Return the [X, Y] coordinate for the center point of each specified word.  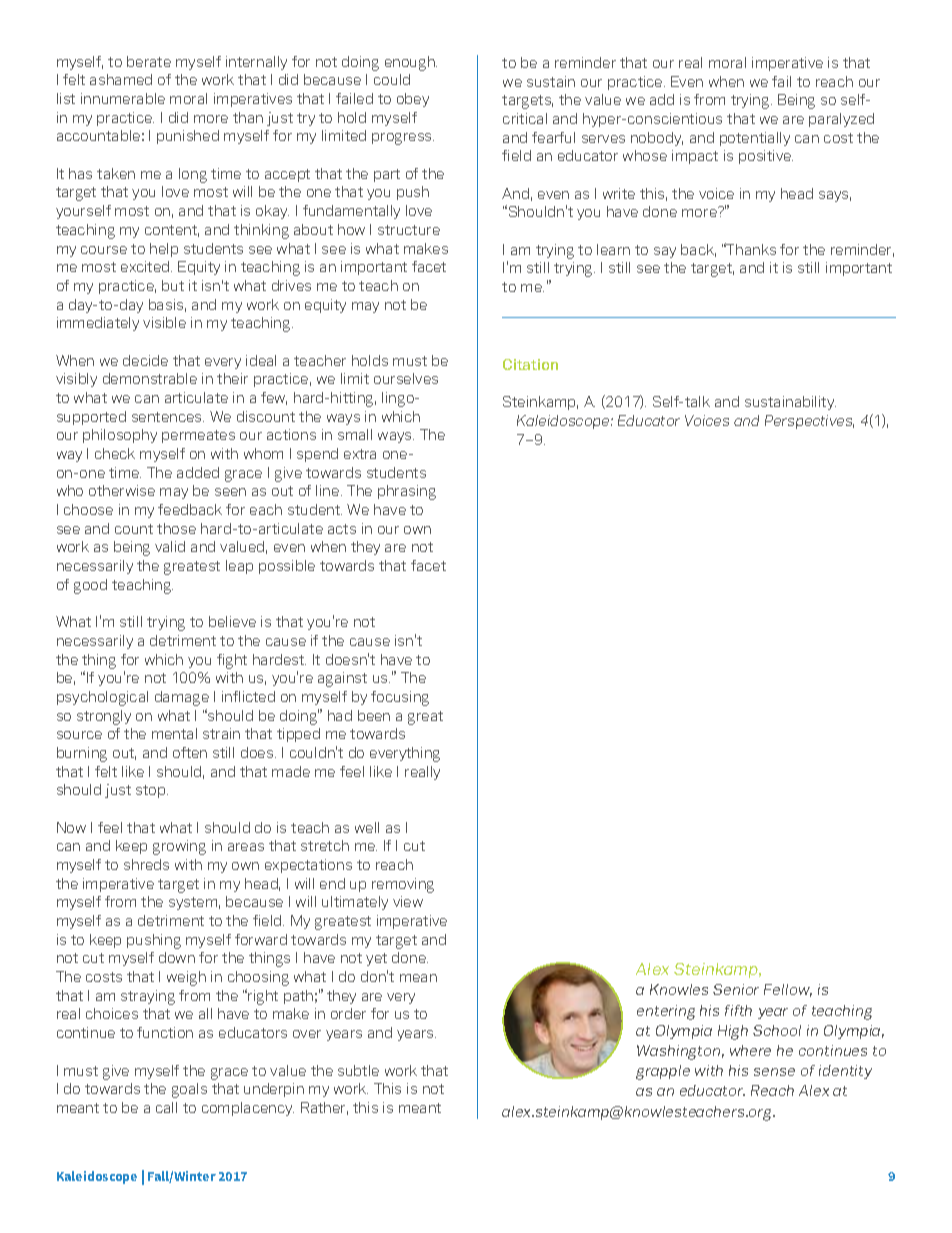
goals [189, 1090]
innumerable [123, 98]
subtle [358, 1070]
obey [413, 100]
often [190, 752]
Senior [736, 989]
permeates [198, 436]
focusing [400, 698]
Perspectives [809, 422]
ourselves [406, 378]
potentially [755, 139]
